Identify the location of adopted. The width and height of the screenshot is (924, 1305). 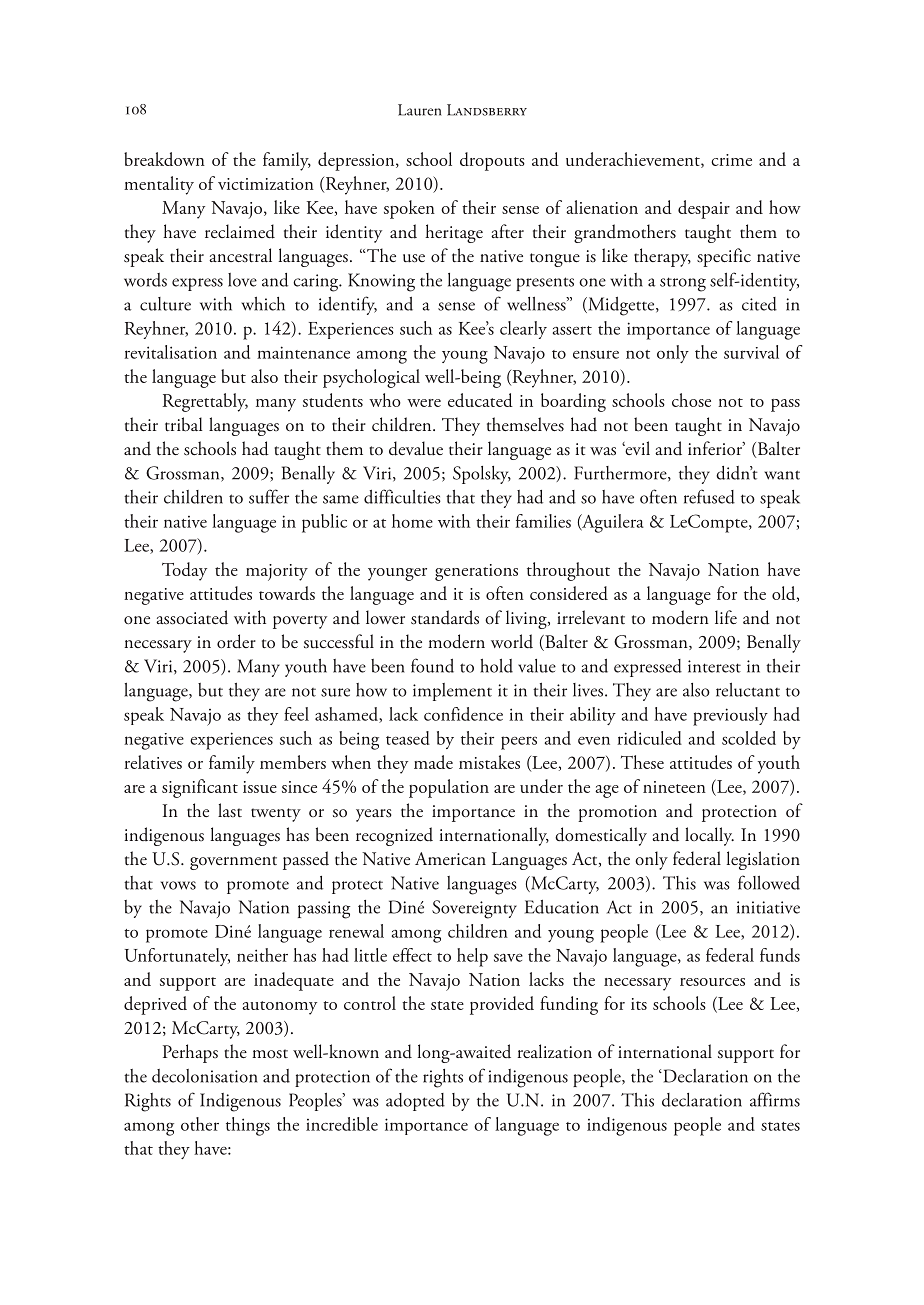
(415, 1102).
